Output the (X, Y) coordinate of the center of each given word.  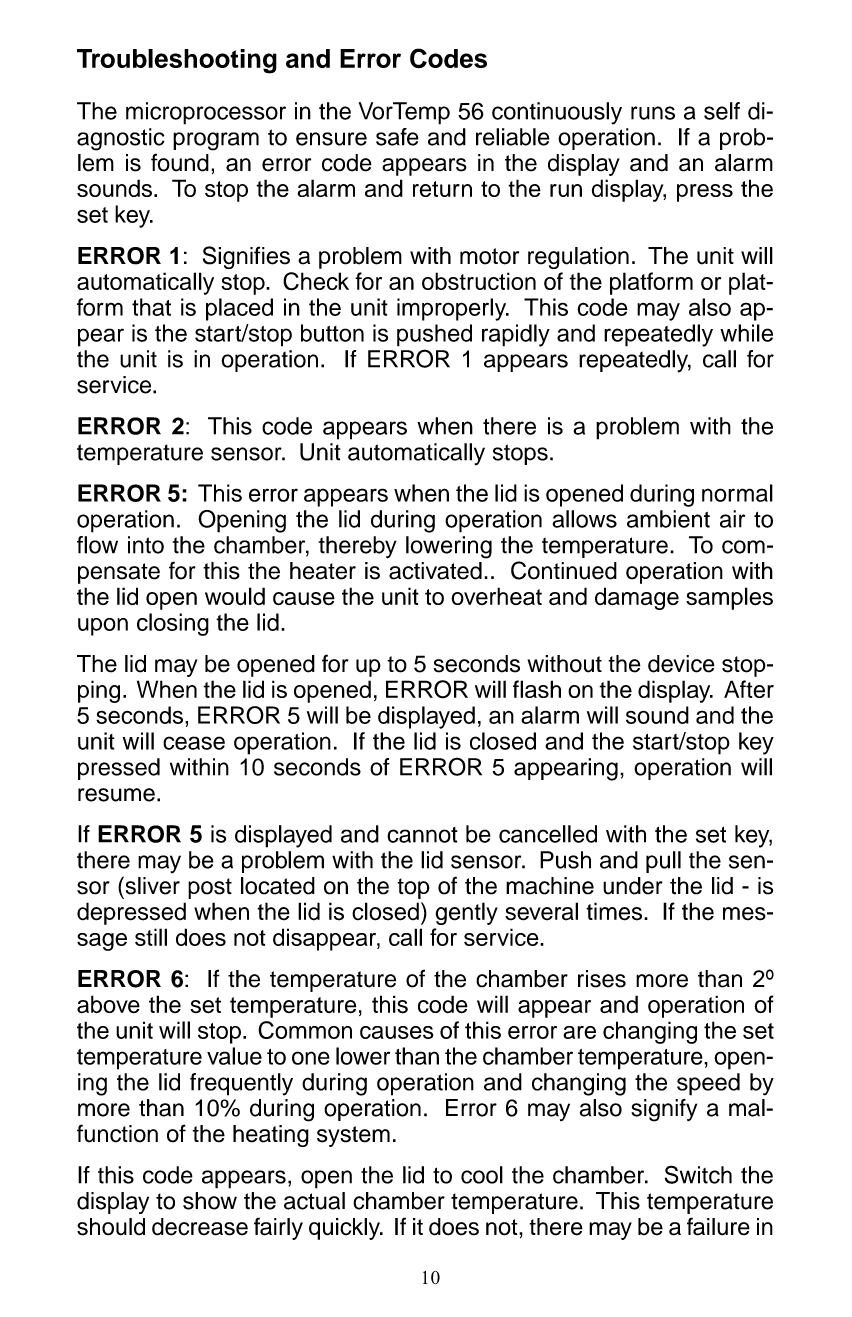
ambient (668, 519)
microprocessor (206, 113)
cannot (422, 835)
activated (435, 571)
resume (116, 795)
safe (397, 137)
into (146, 545)
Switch (698, 1174)
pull (663, 862)
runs (653, 113)
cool (482, 1175)
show (210, 1201)
